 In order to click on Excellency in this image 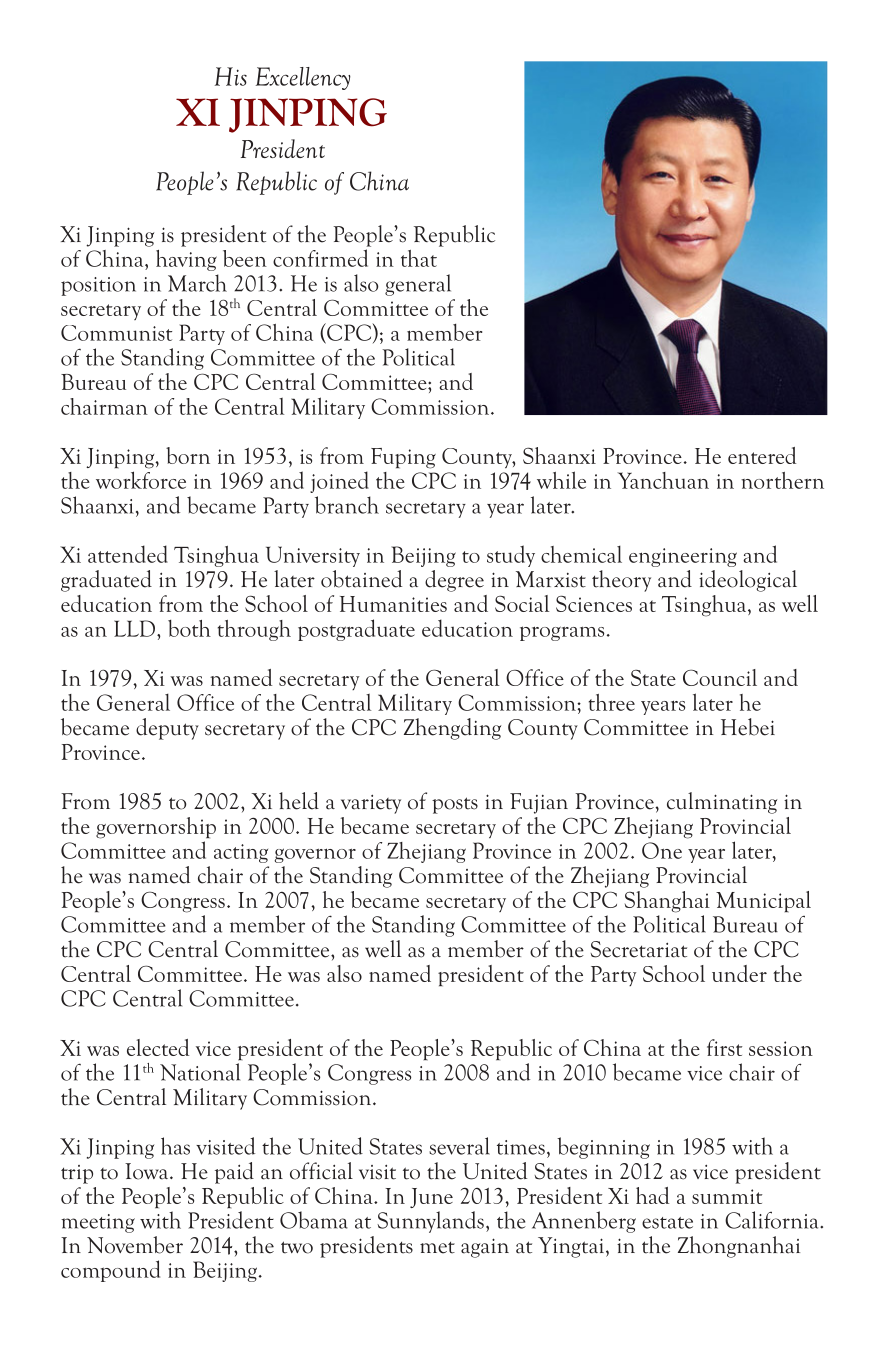, I will do `click(303, 78)`.
